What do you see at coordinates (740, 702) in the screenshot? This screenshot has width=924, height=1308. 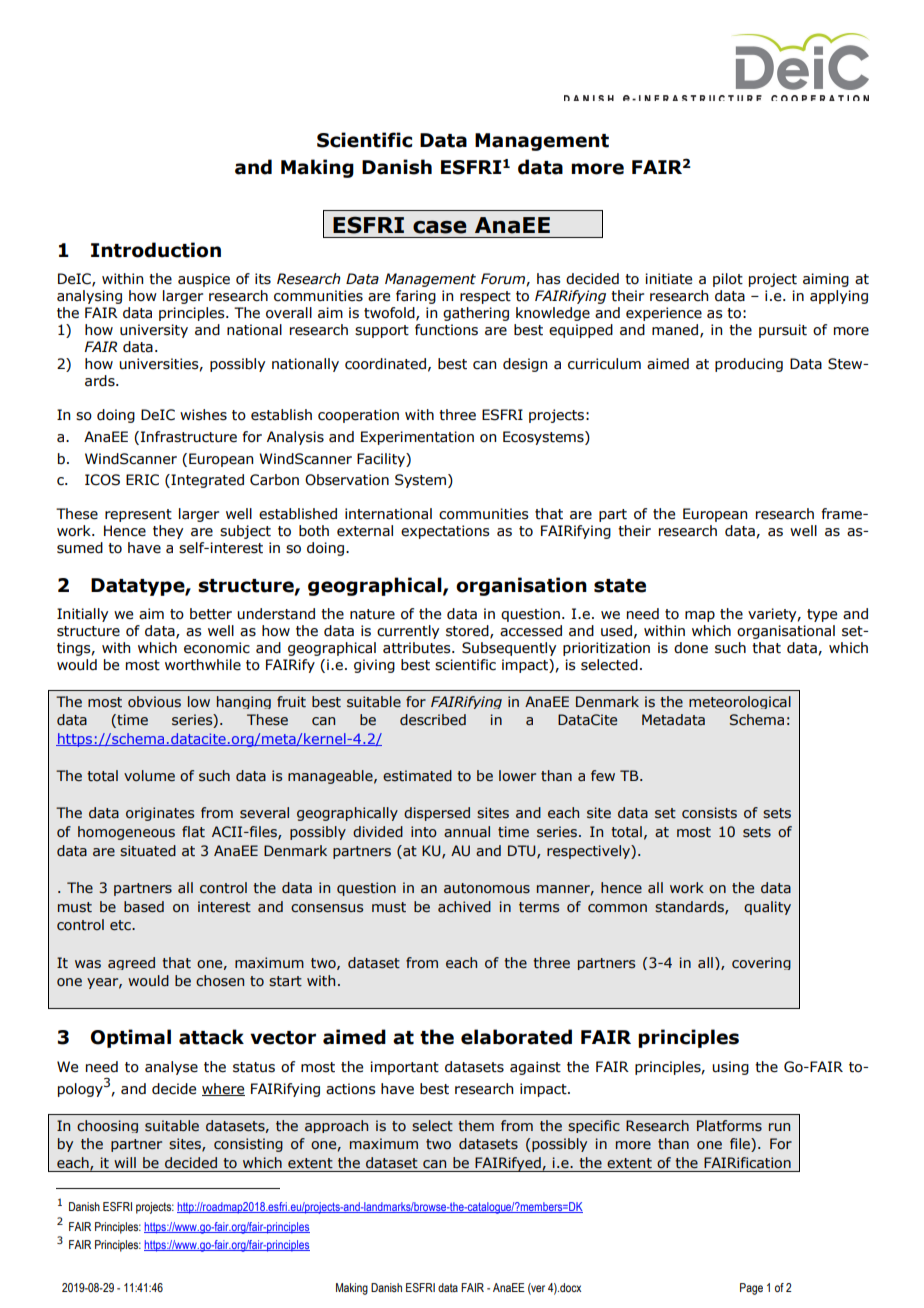 I see `meteorological` at bounding box center [740, 702].
